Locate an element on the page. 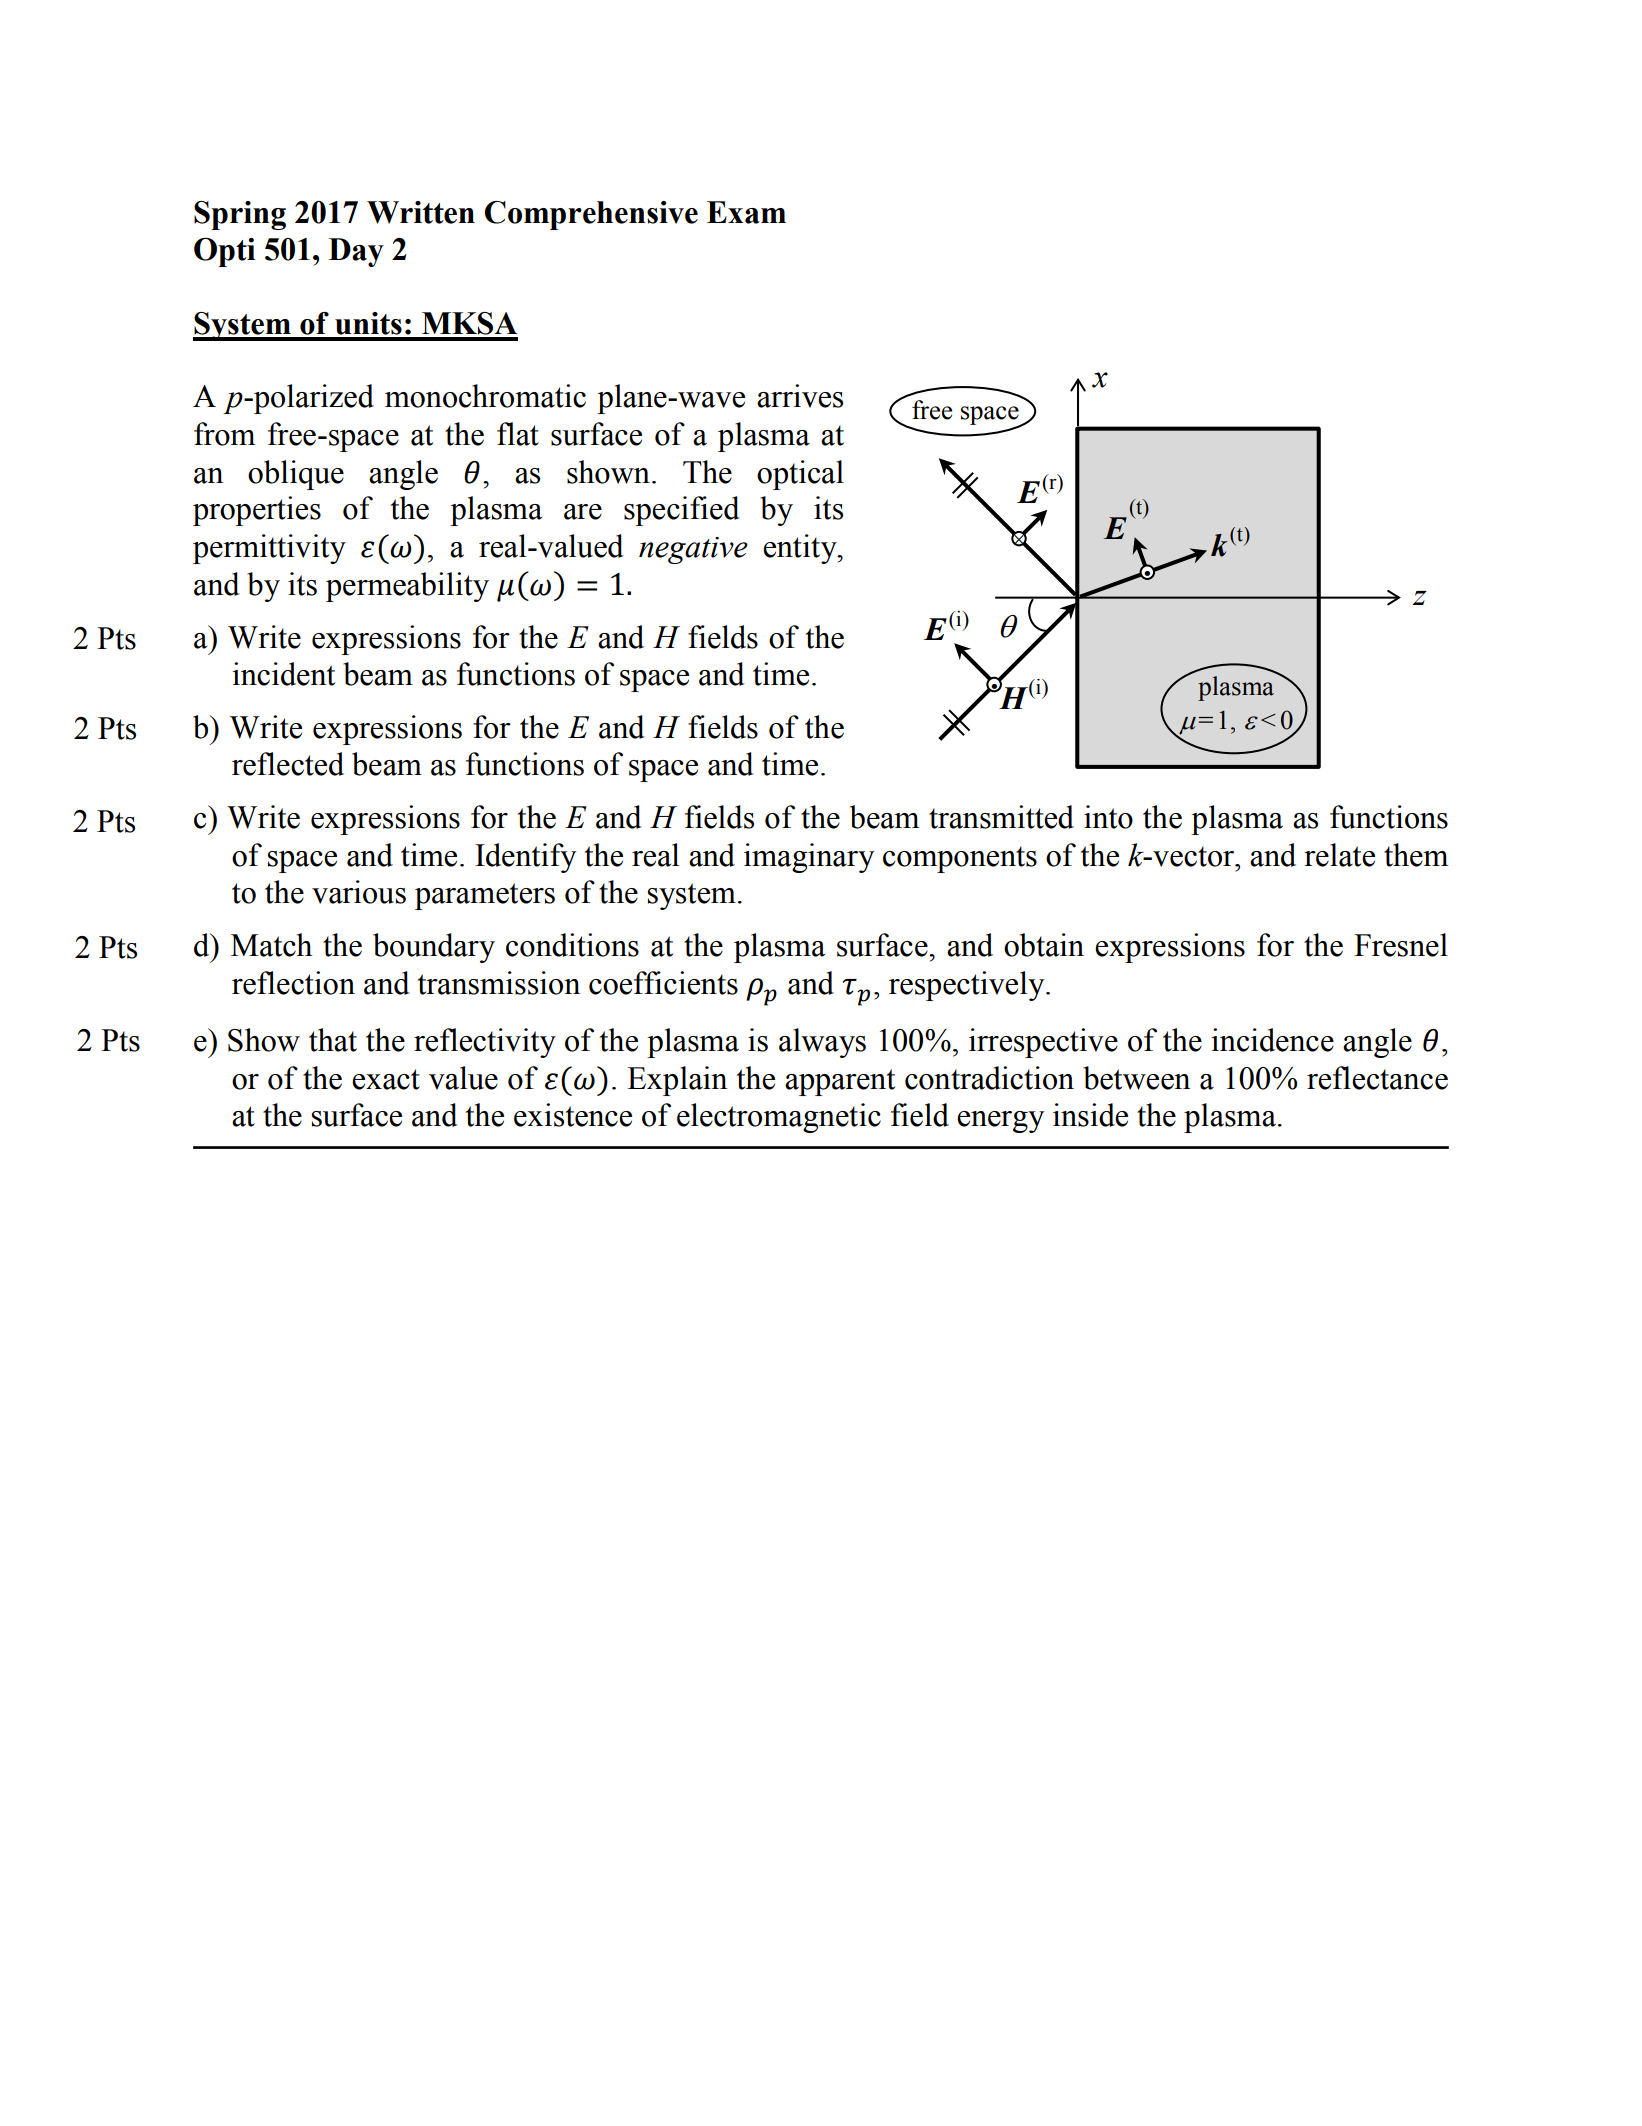 The image size is (1642, 2126). entity is located at coordinates (801, 549).
